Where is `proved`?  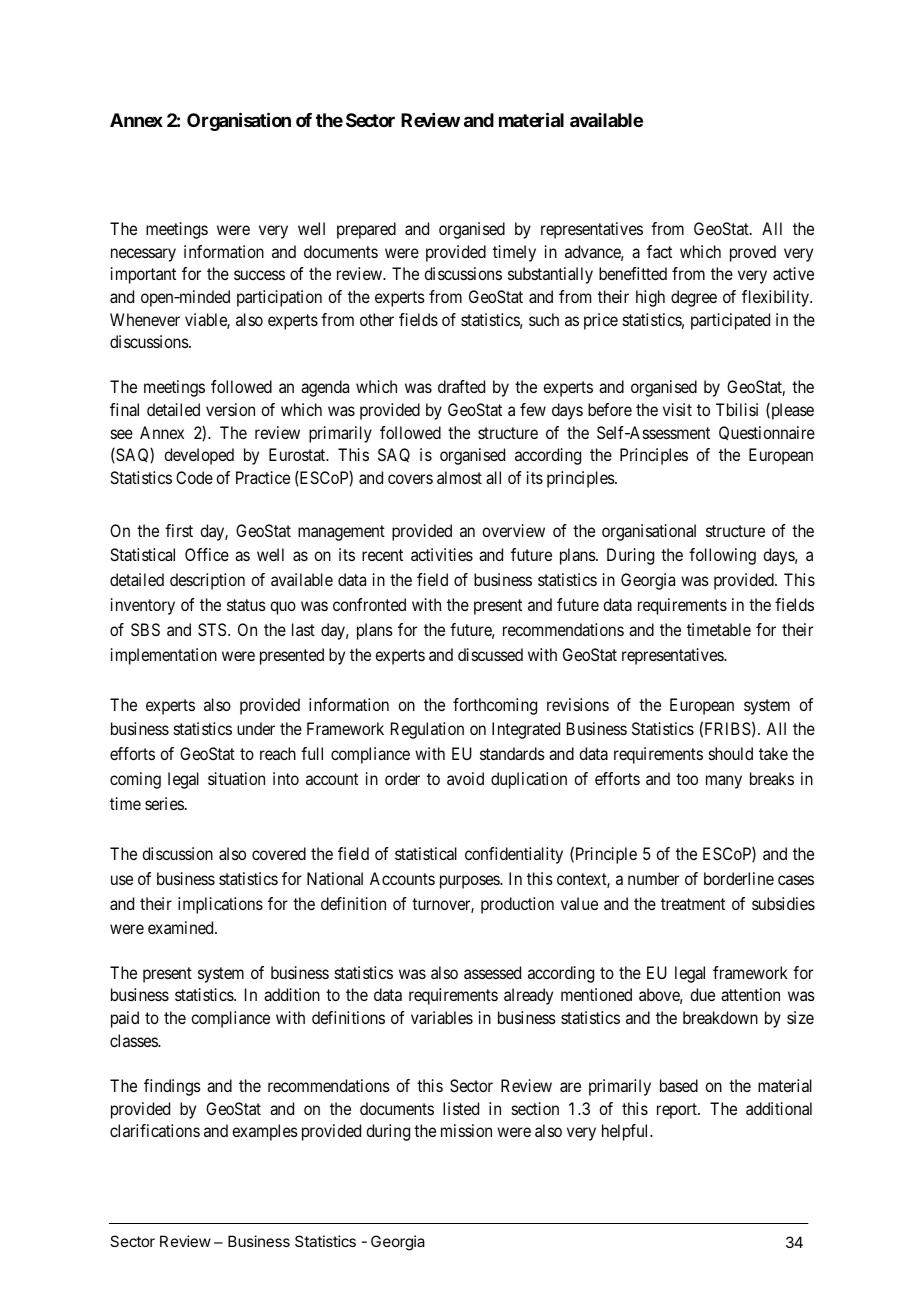 proved is located at coordinates (753, 253).
